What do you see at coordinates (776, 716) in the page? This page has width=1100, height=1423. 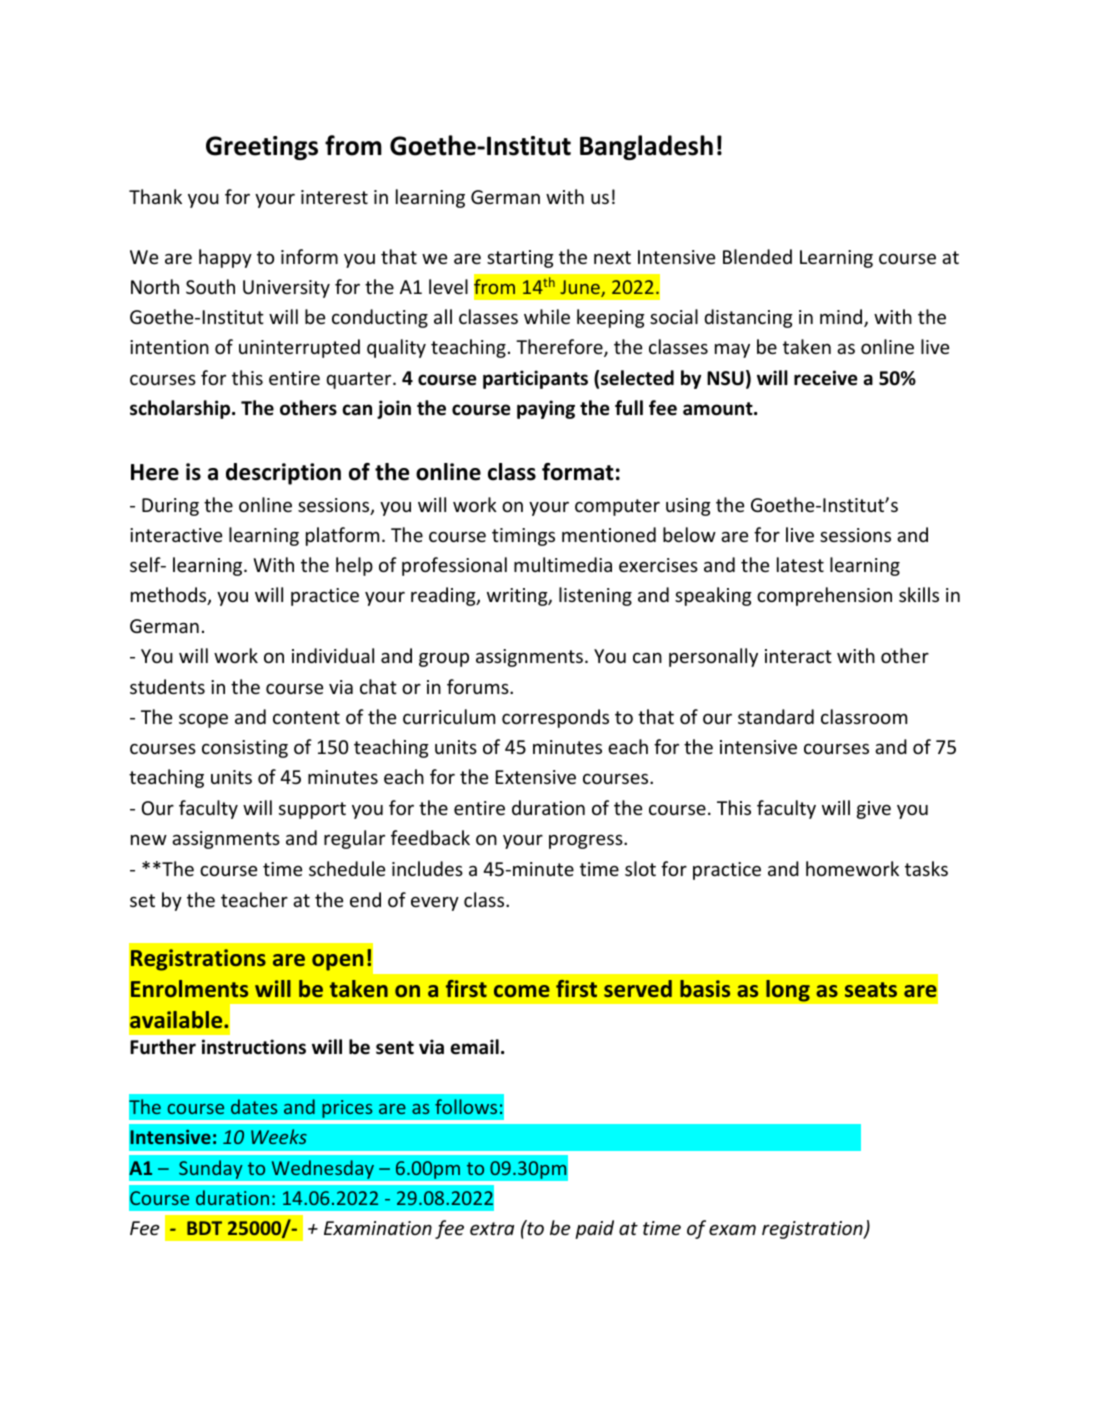 I see `standard` at bounding box center [776, 716].
